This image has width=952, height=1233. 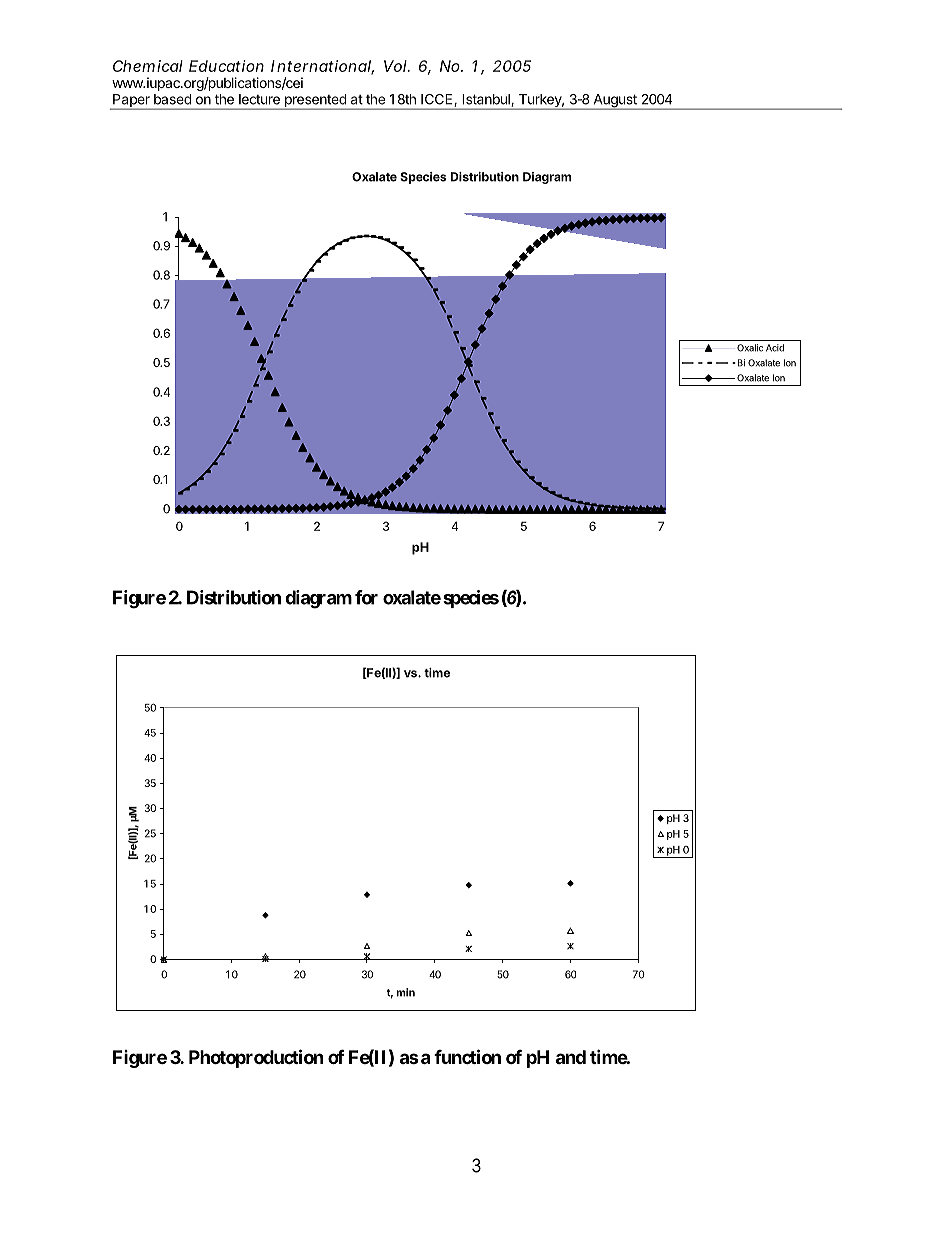 I want to click on Paper, so click(x=131, y=102).
